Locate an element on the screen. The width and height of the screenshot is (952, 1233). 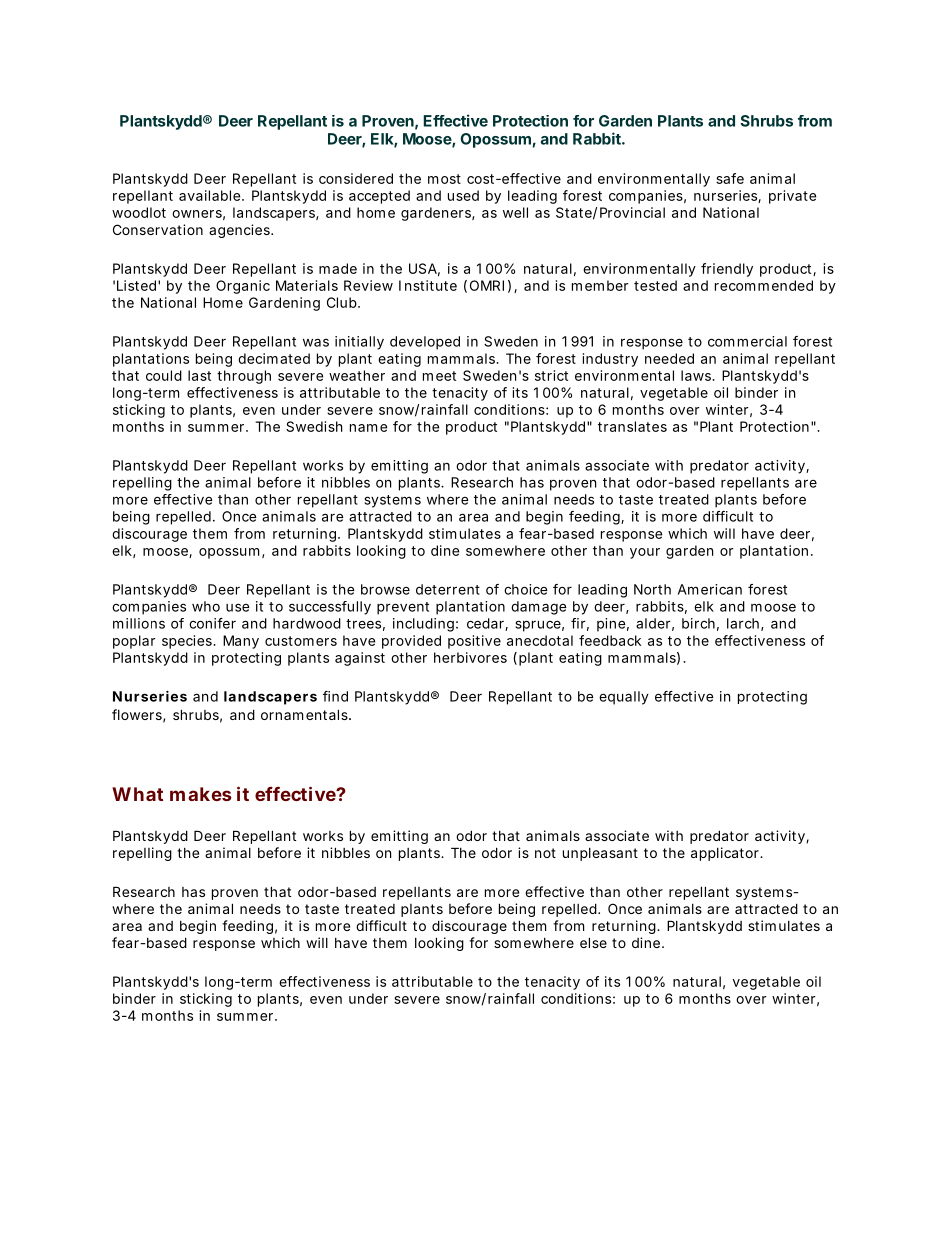
deterrent is located at coordinates (448, 589).
